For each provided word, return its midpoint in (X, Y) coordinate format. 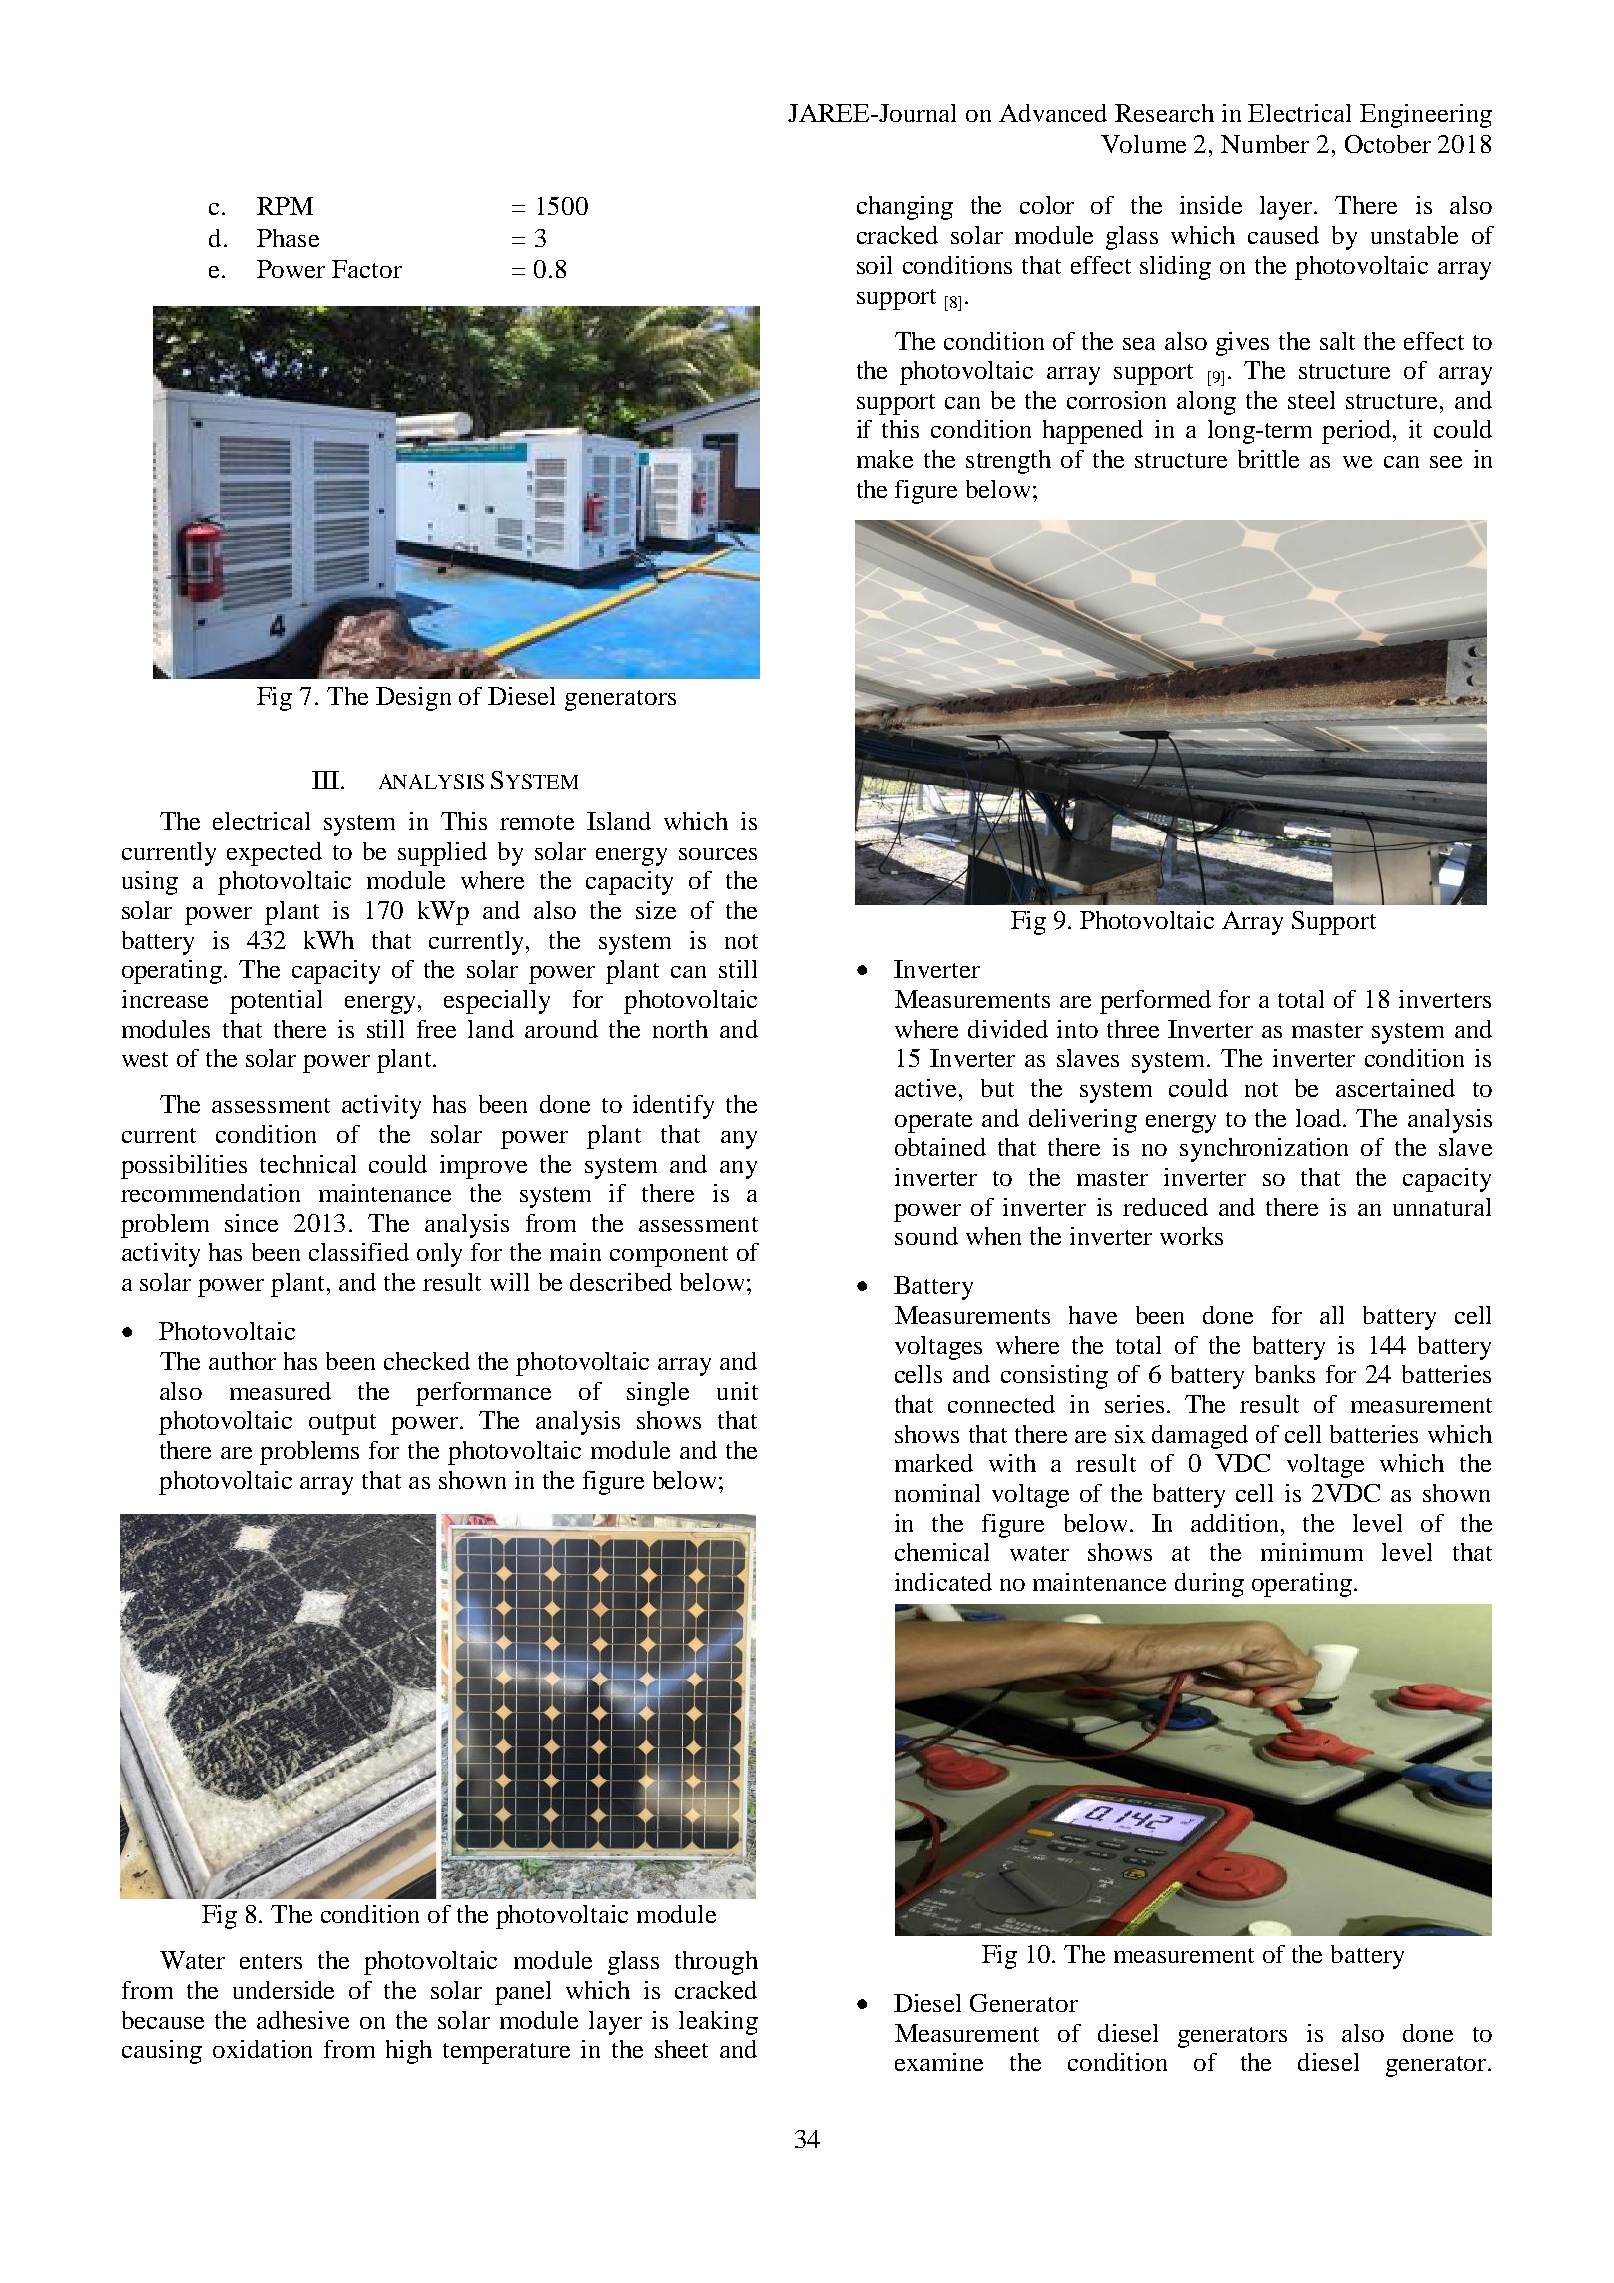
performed (1155, 1002)
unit (737, 1391)
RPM (285, 206)
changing (905, 208)
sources (718, 854)
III (325, 780)
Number (1265, 144)
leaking (718, 2023)
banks (1285, 1374)
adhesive (303, 2020)
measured (280, 1391)
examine (939, 2062)
